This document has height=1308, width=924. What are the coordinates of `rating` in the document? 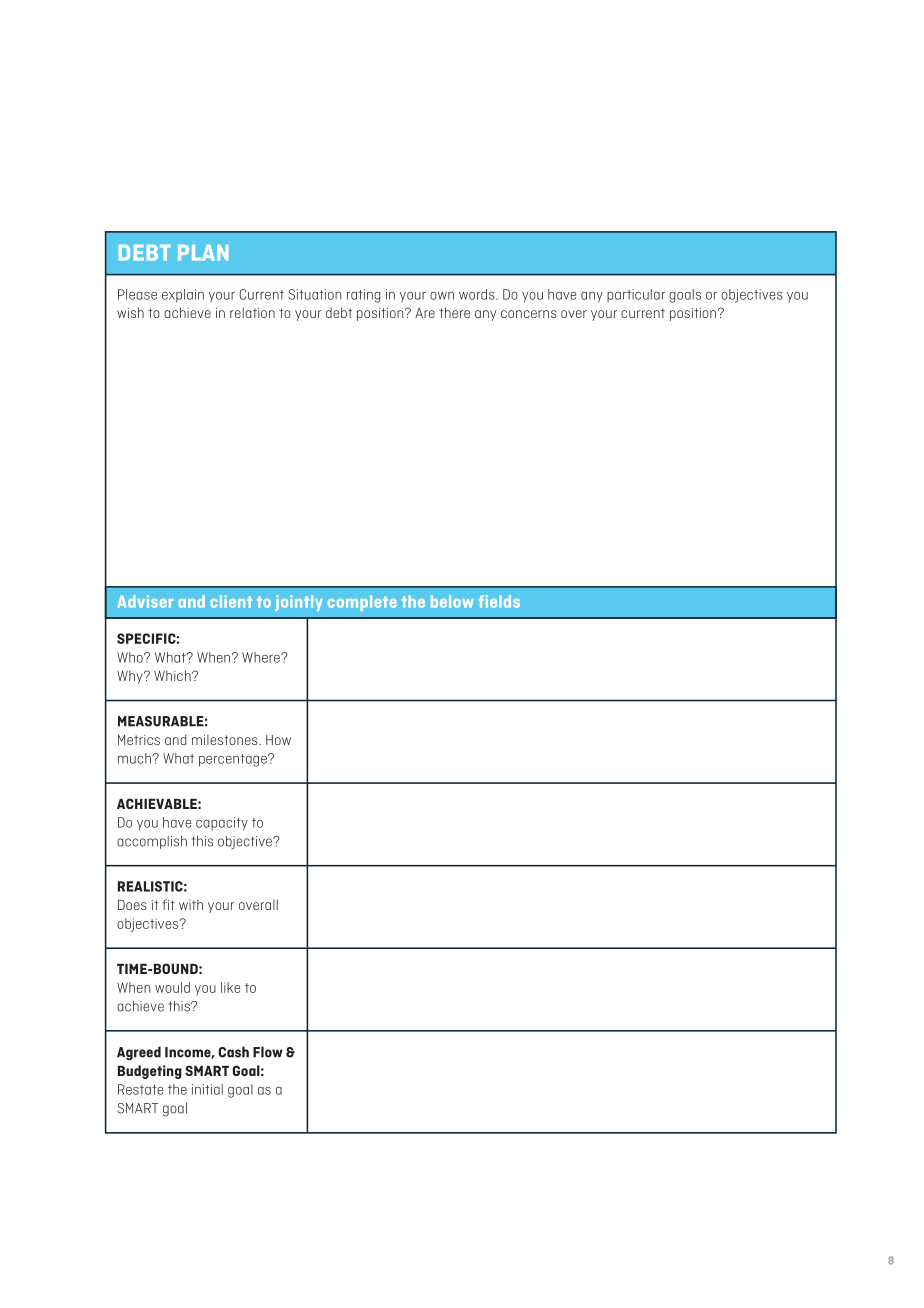 It's located at (364, 296).
